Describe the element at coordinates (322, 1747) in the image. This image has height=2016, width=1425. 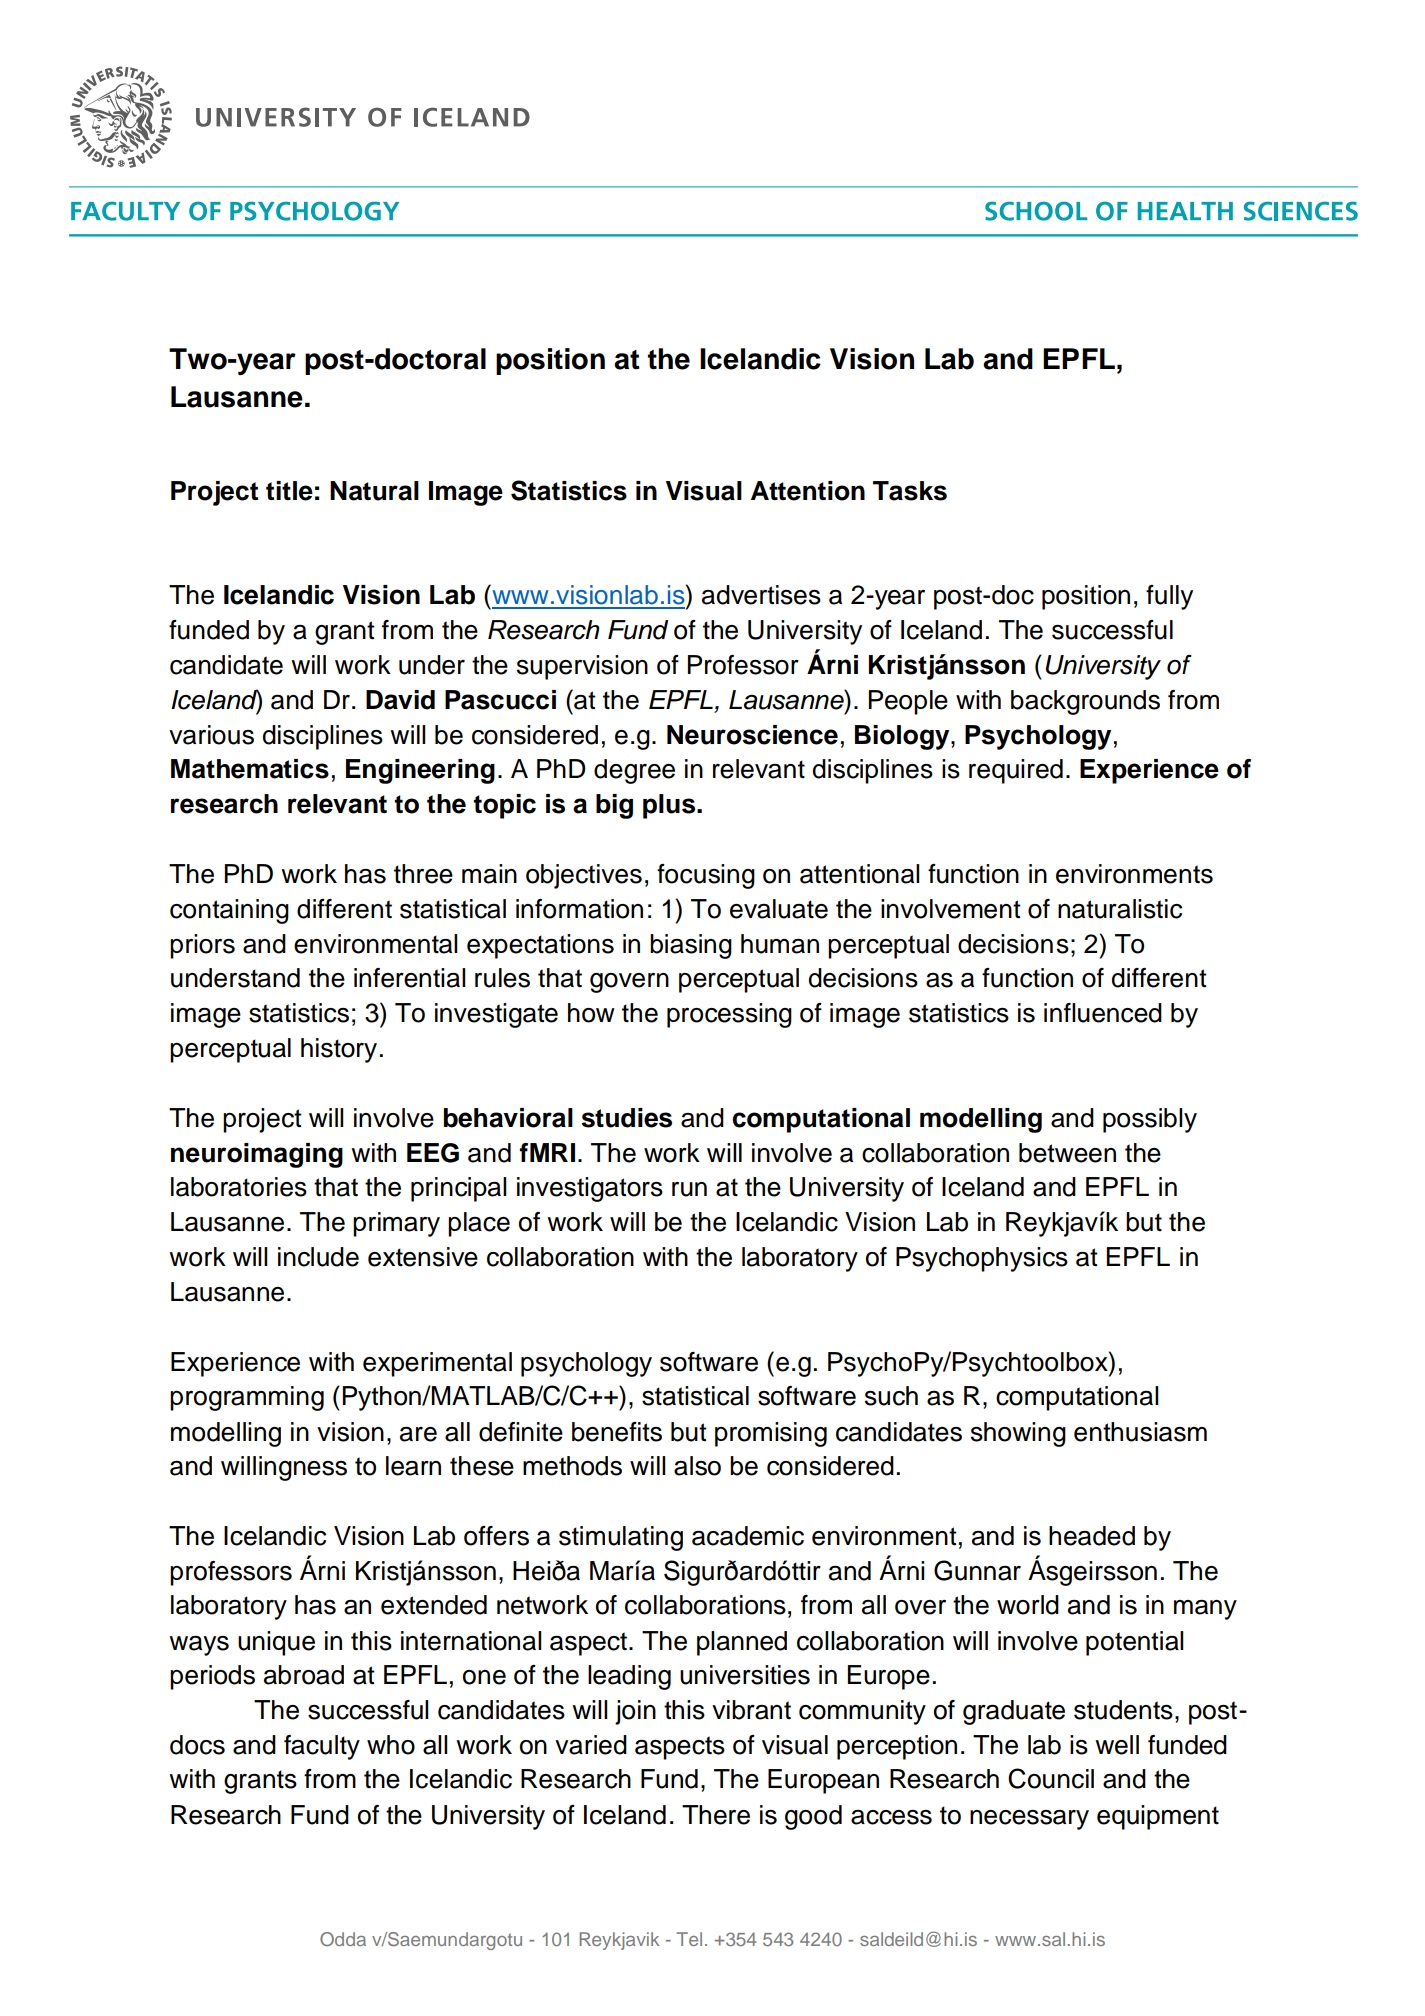
I see `faculty` at that location.
